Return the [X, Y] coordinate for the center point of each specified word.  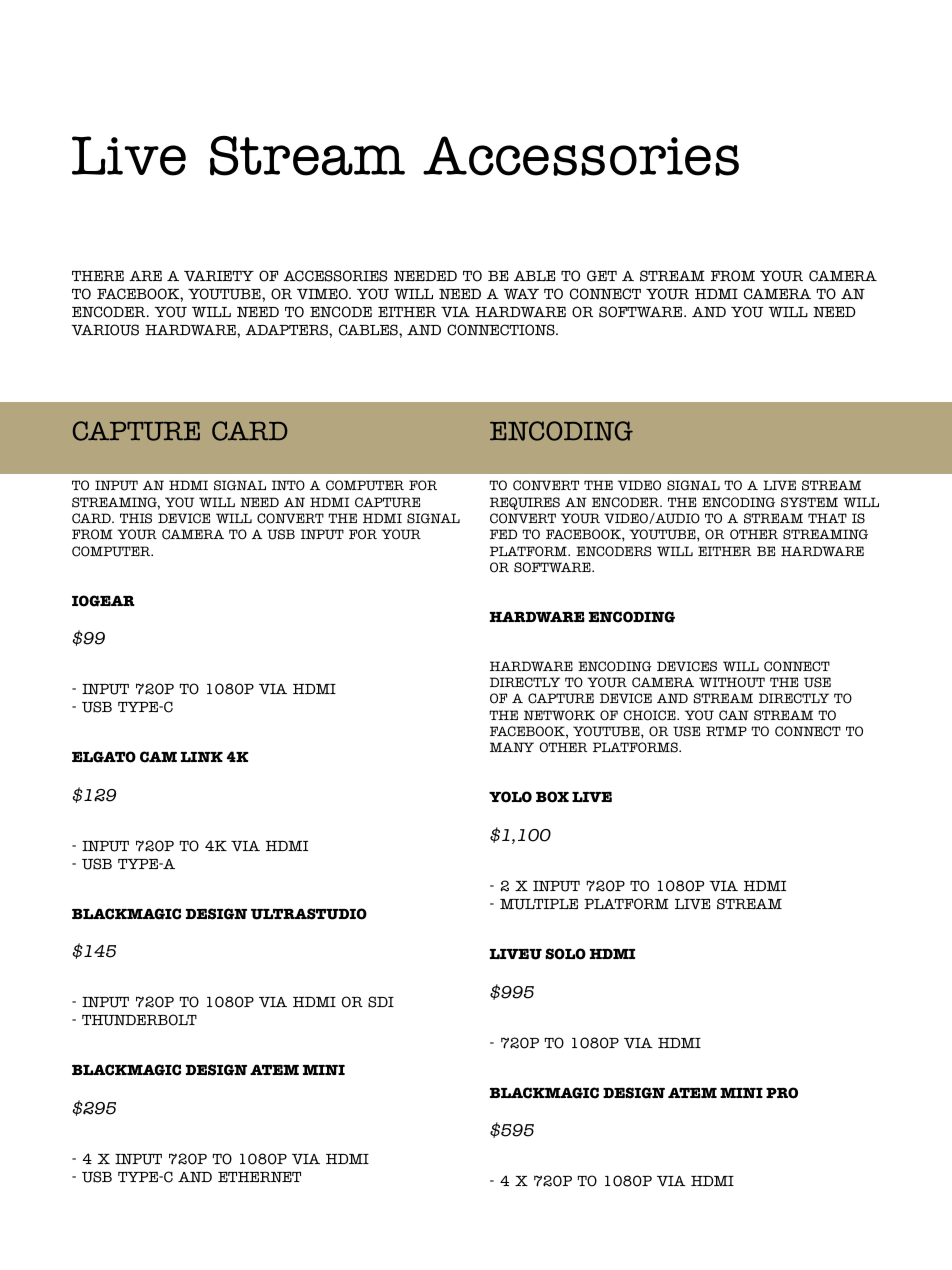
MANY [512, 747]
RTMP [726, 731]
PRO [782, 1093]
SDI [381, 1002]
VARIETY [219, 275]
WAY [521, 293]
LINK [202, 757]
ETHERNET [259, 1177]
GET [602, 276]
